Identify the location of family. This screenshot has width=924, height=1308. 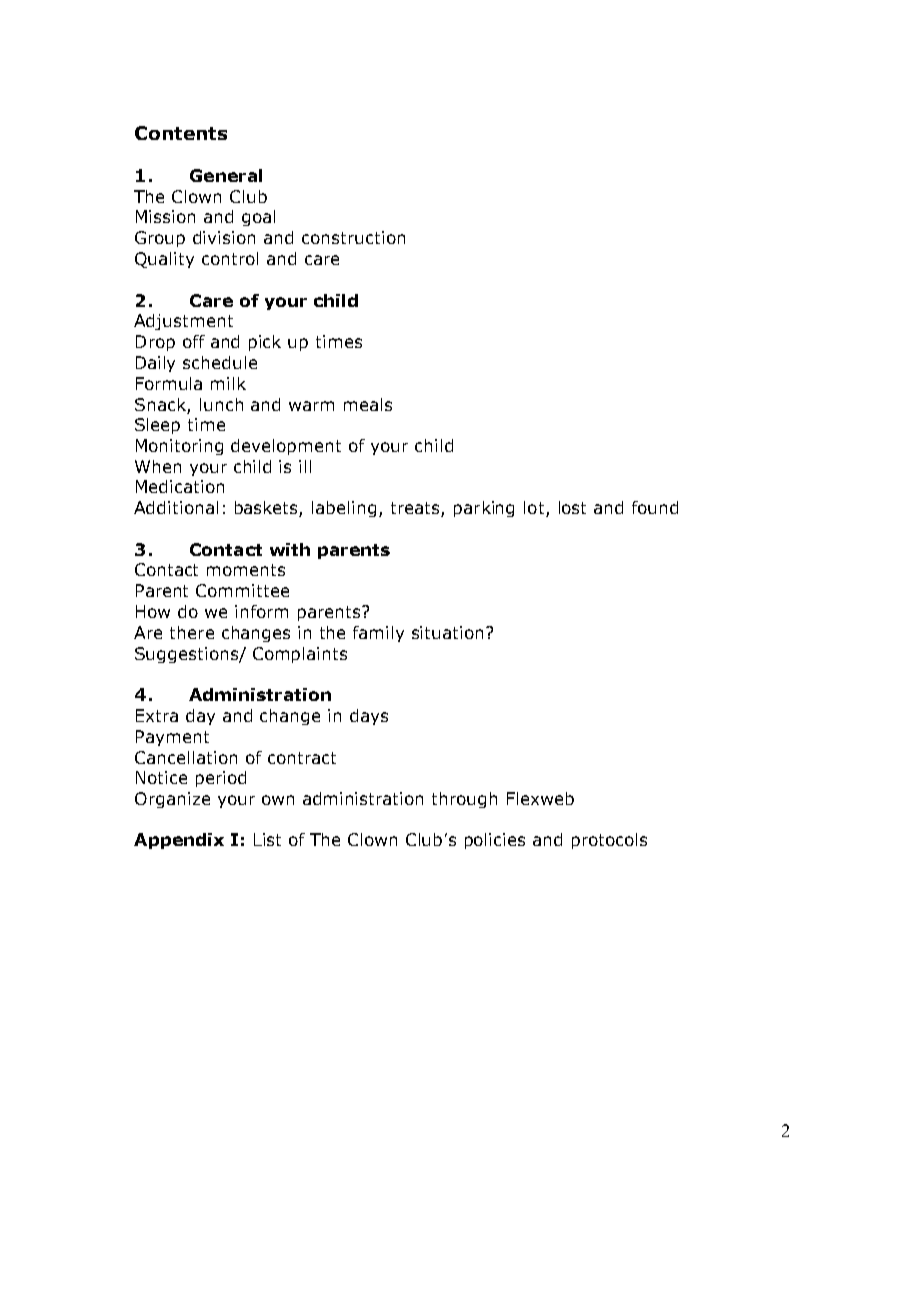
(378, 634).
